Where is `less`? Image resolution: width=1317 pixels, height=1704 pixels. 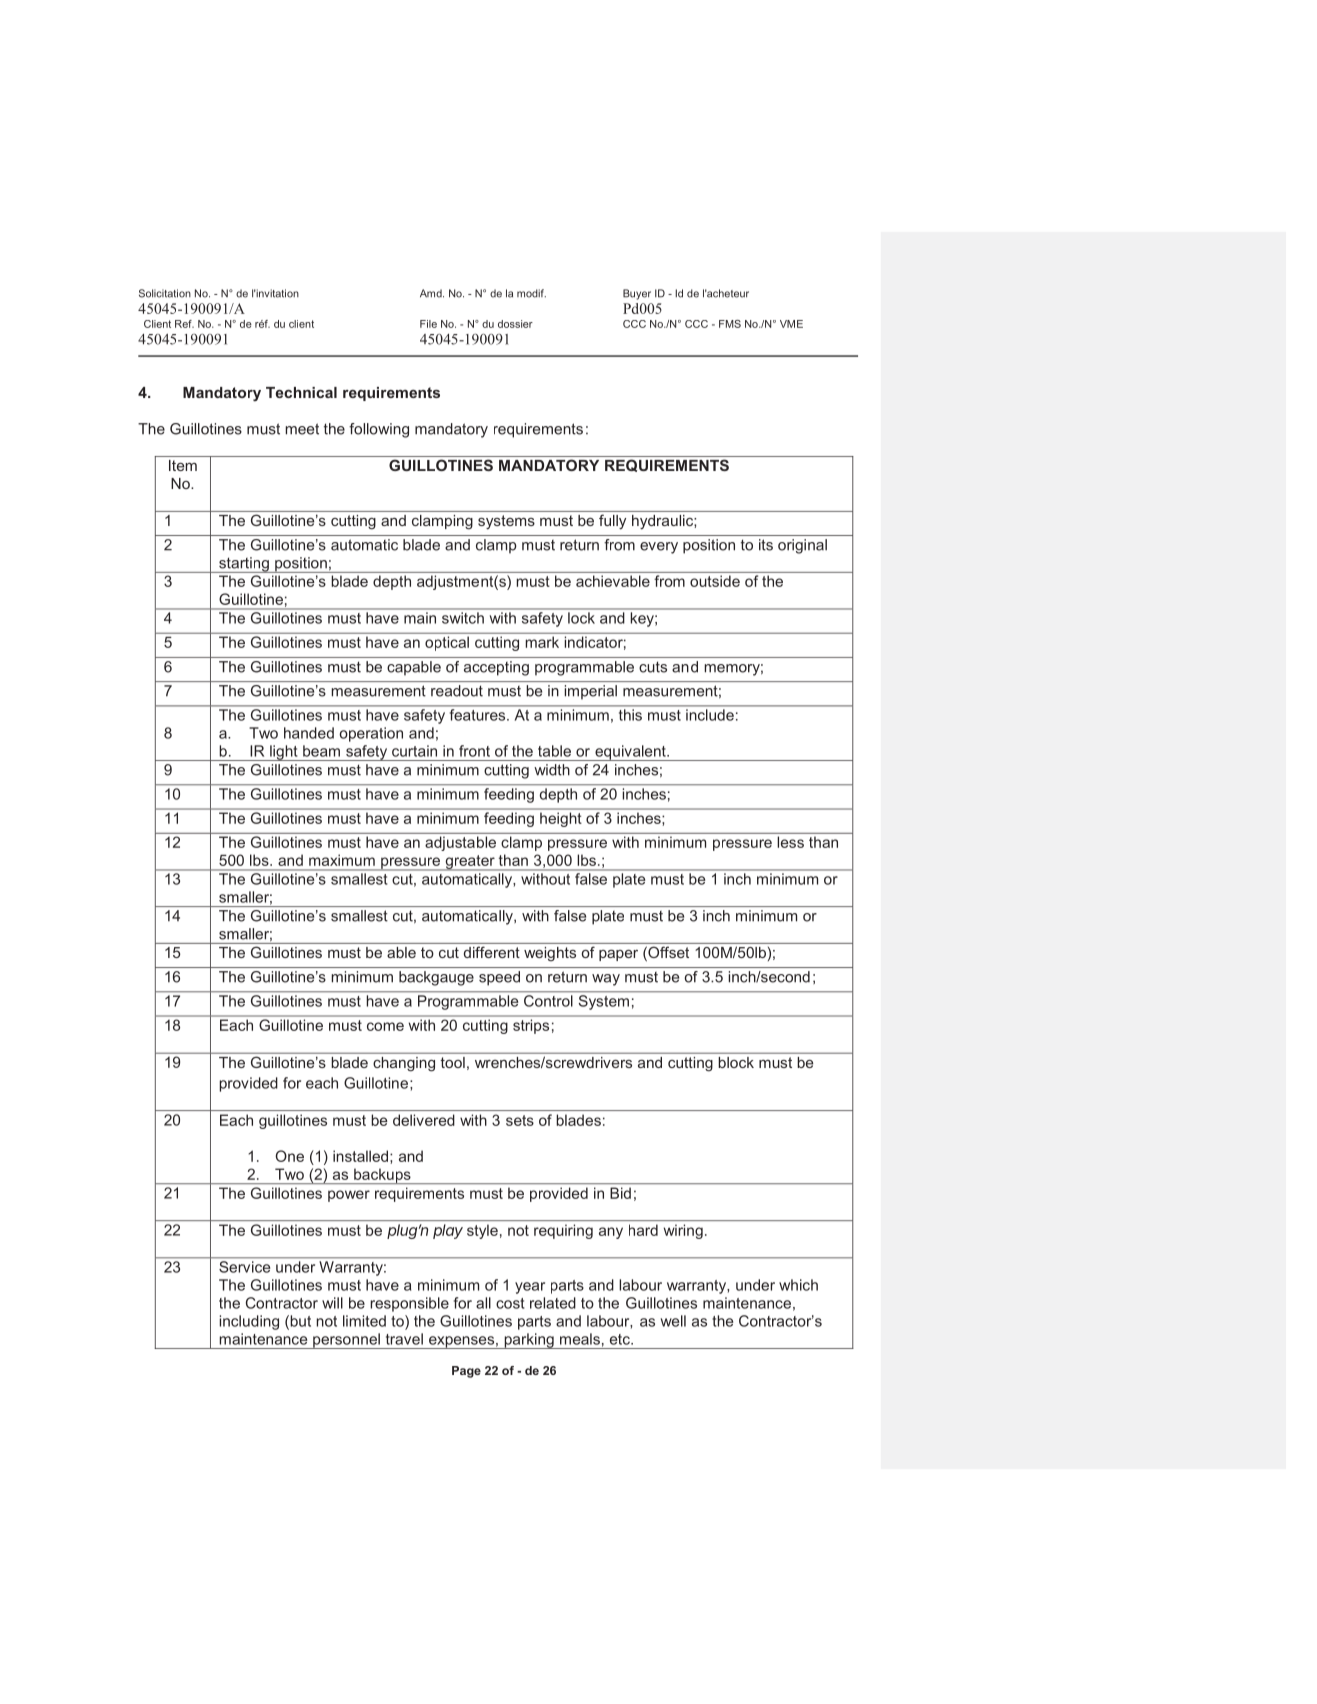 less is located at coordinates (791, 842).
